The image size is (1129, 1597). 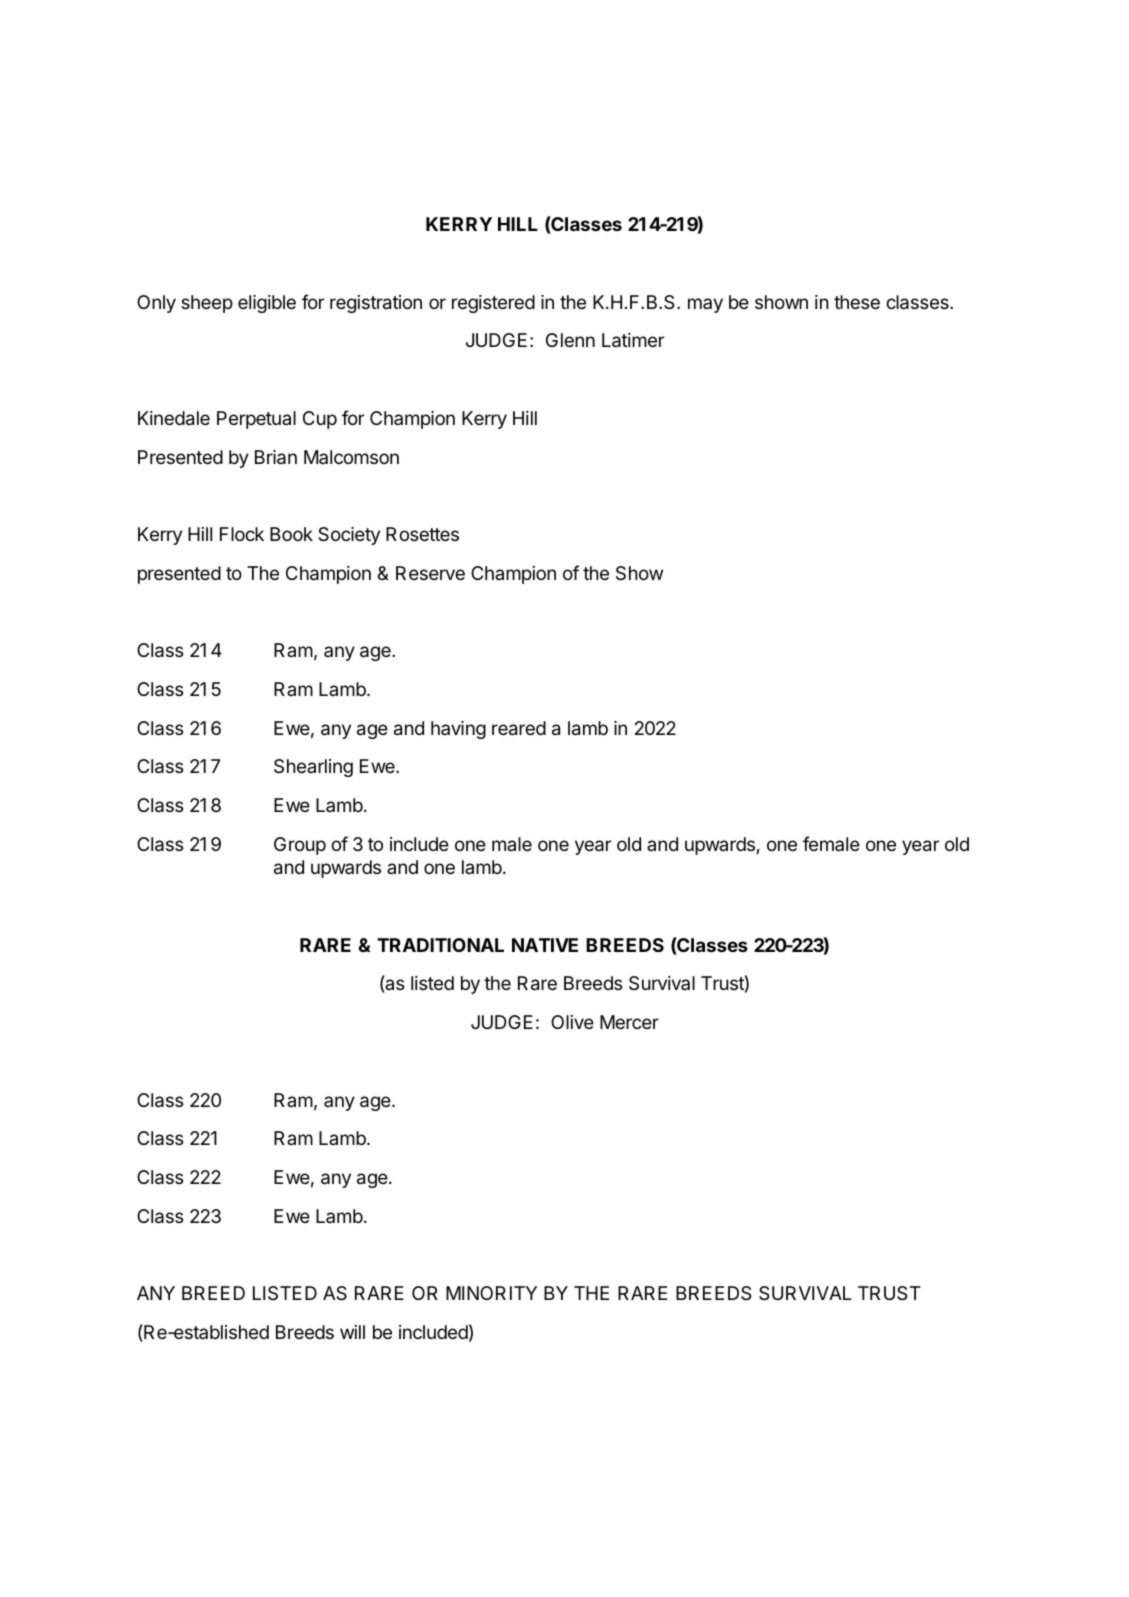 I want to click on NATIVE, so click(x=545, y=945).
